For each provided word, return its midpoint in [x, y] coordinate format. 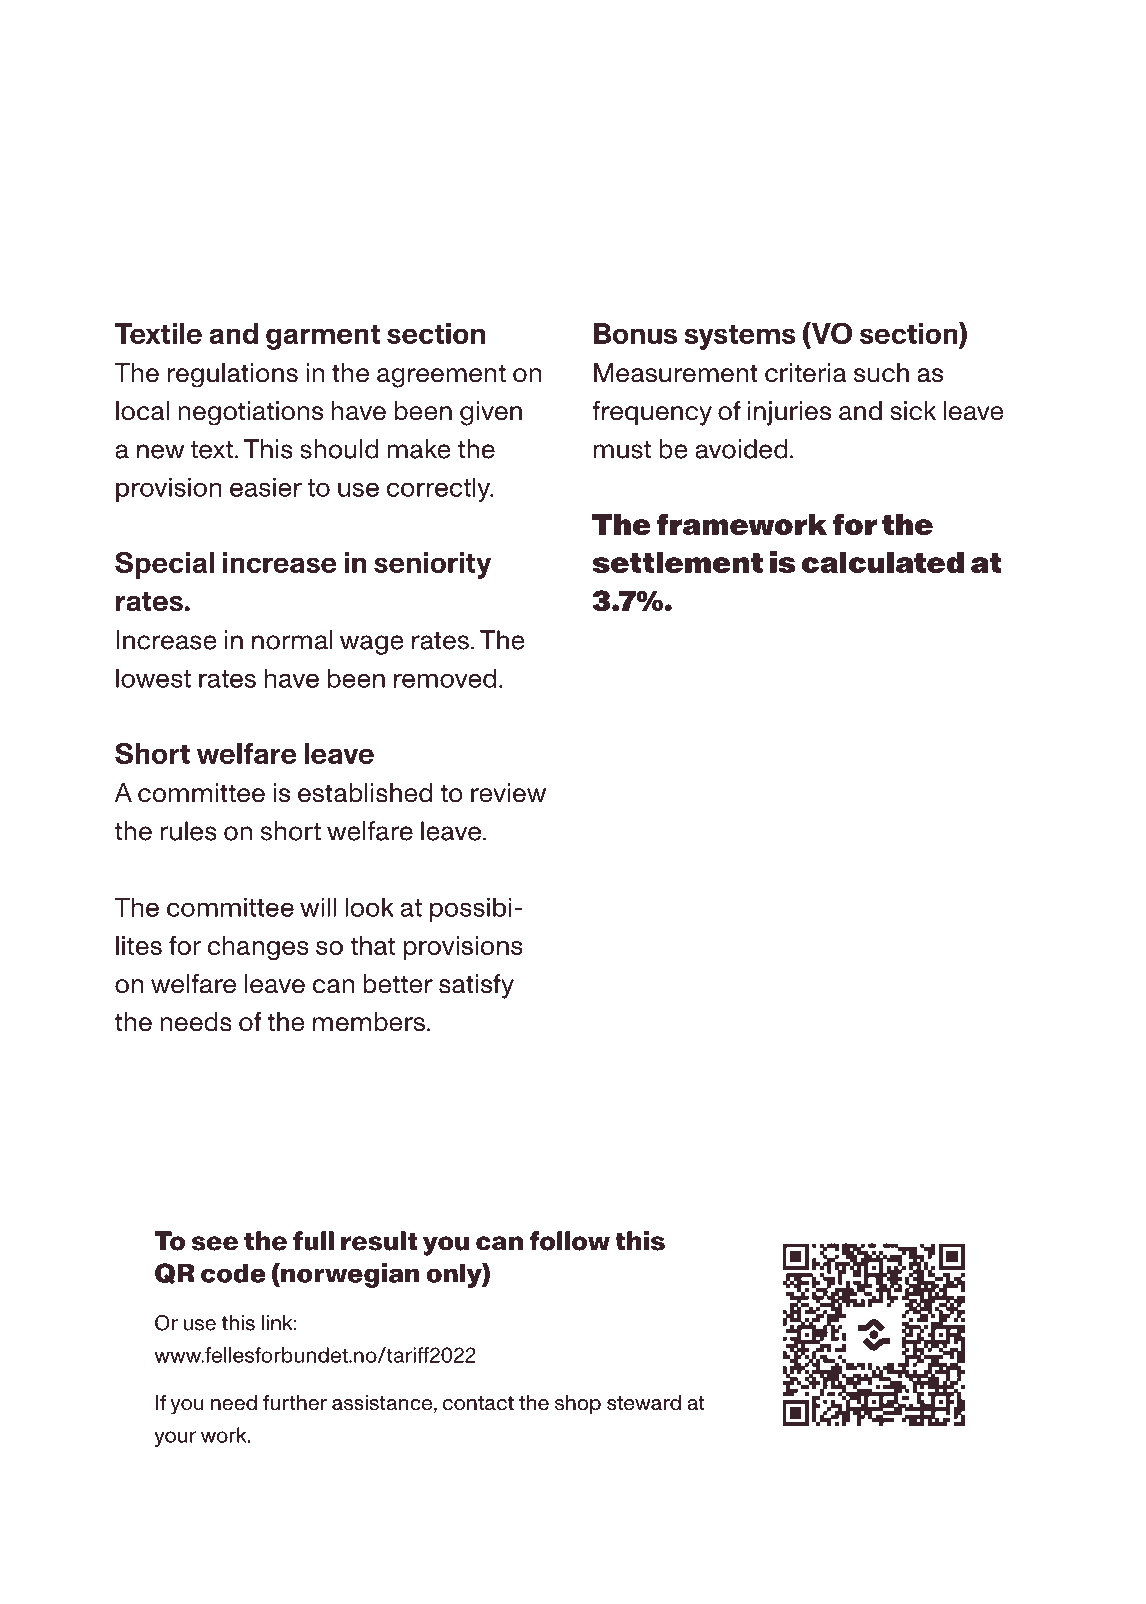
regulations [233, 375]
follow [569, 1241]
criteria [806, 373]
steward [644, 1402]
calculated [882, 562]
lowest [153, 678]
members [369, 1022]
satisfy [476, 986]
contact [478, 1403]
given [491, 413]
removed [445, 678]
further [295, 1402]
